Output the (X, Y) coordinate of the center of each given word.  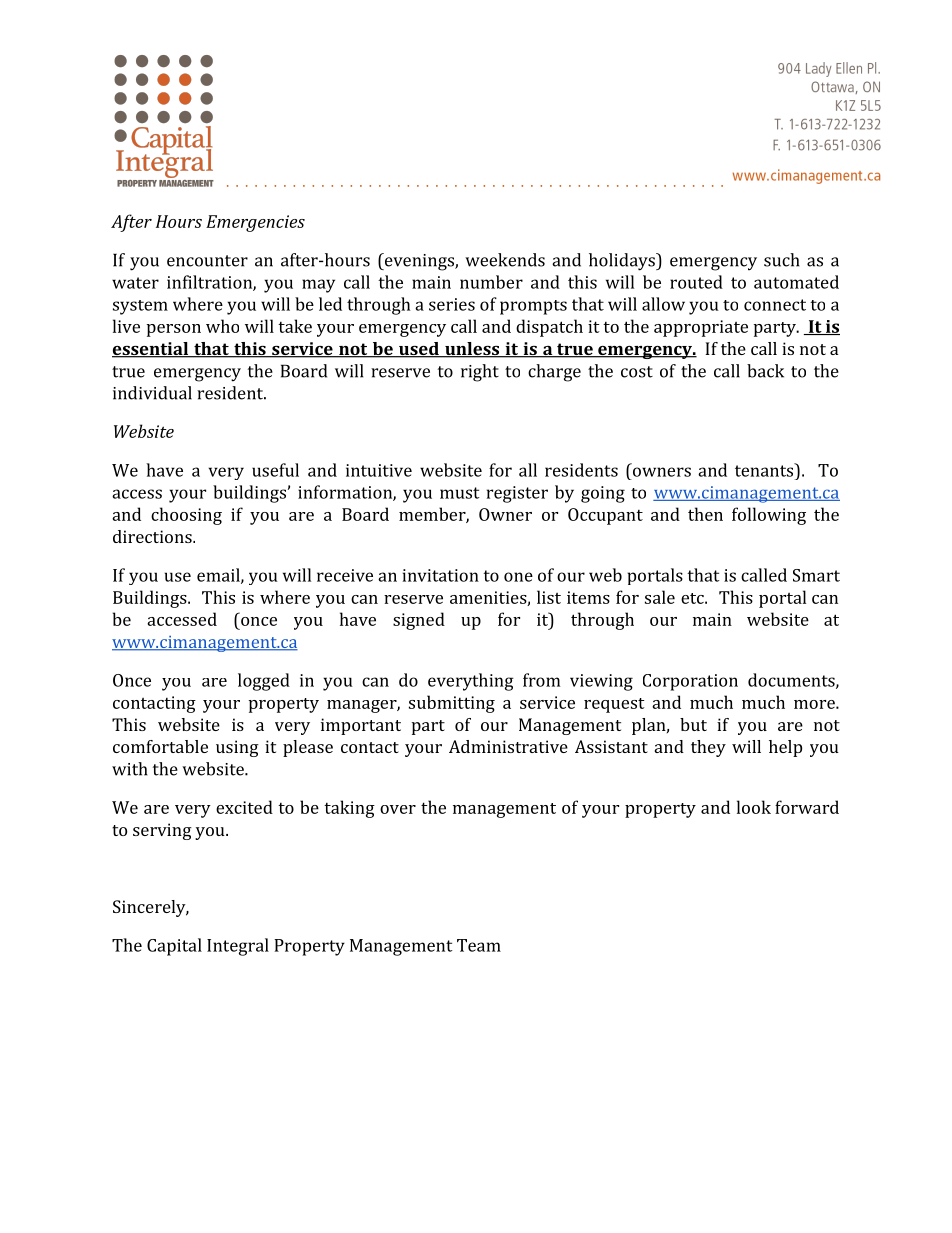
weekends (505, 260)
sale (660, 597)
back (765, 371)
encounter (207, 261)
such (782, 260)
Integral (238, 947)
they (708, 748)
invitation (441, 575)
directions (153, 536)
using (237, 748)
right (480, 373)
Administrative (508, 746)
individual (152, 393)
